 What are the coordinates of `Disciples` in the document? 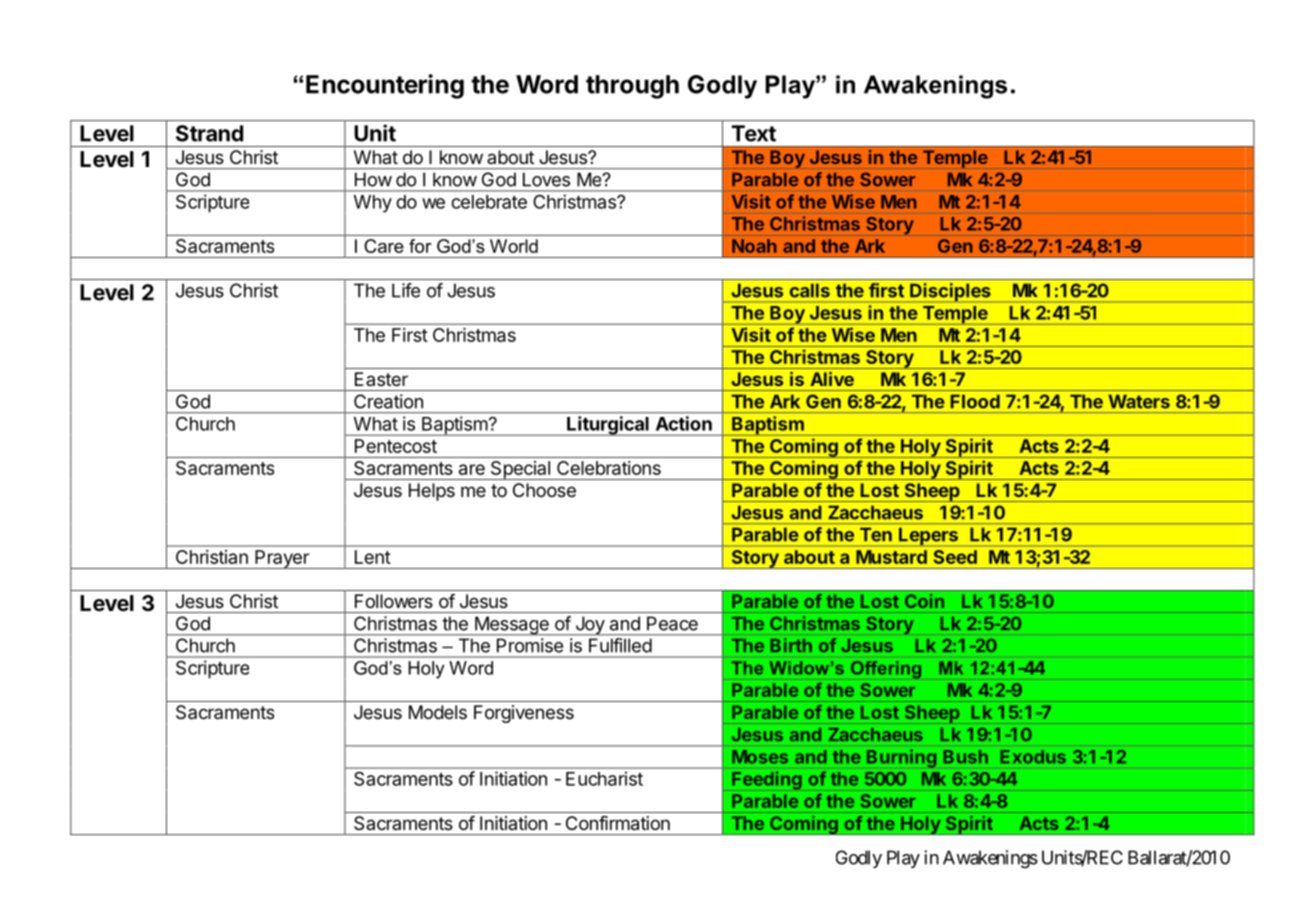 It's located at (950, 292).
